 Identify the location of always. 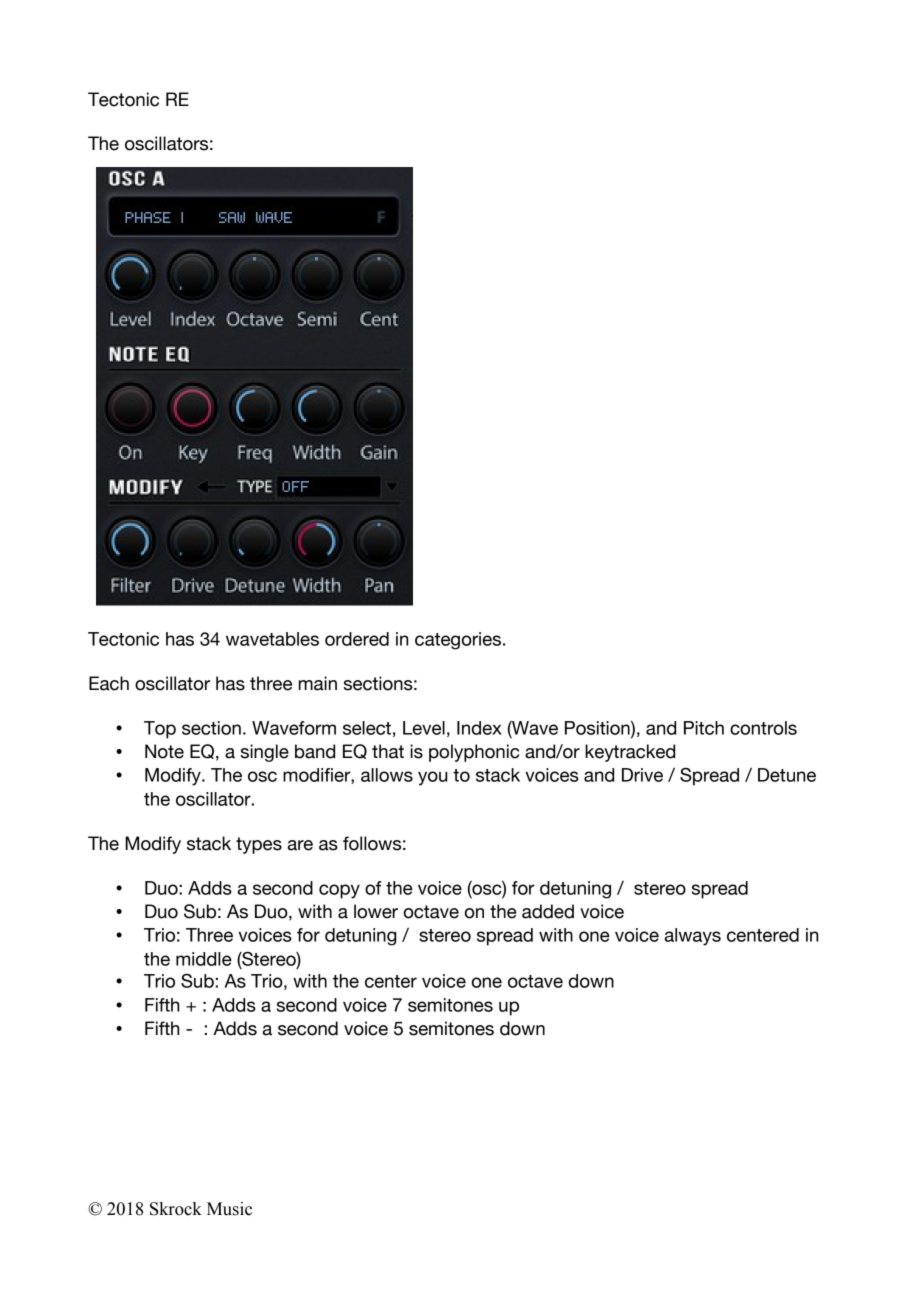
(693, 937).
